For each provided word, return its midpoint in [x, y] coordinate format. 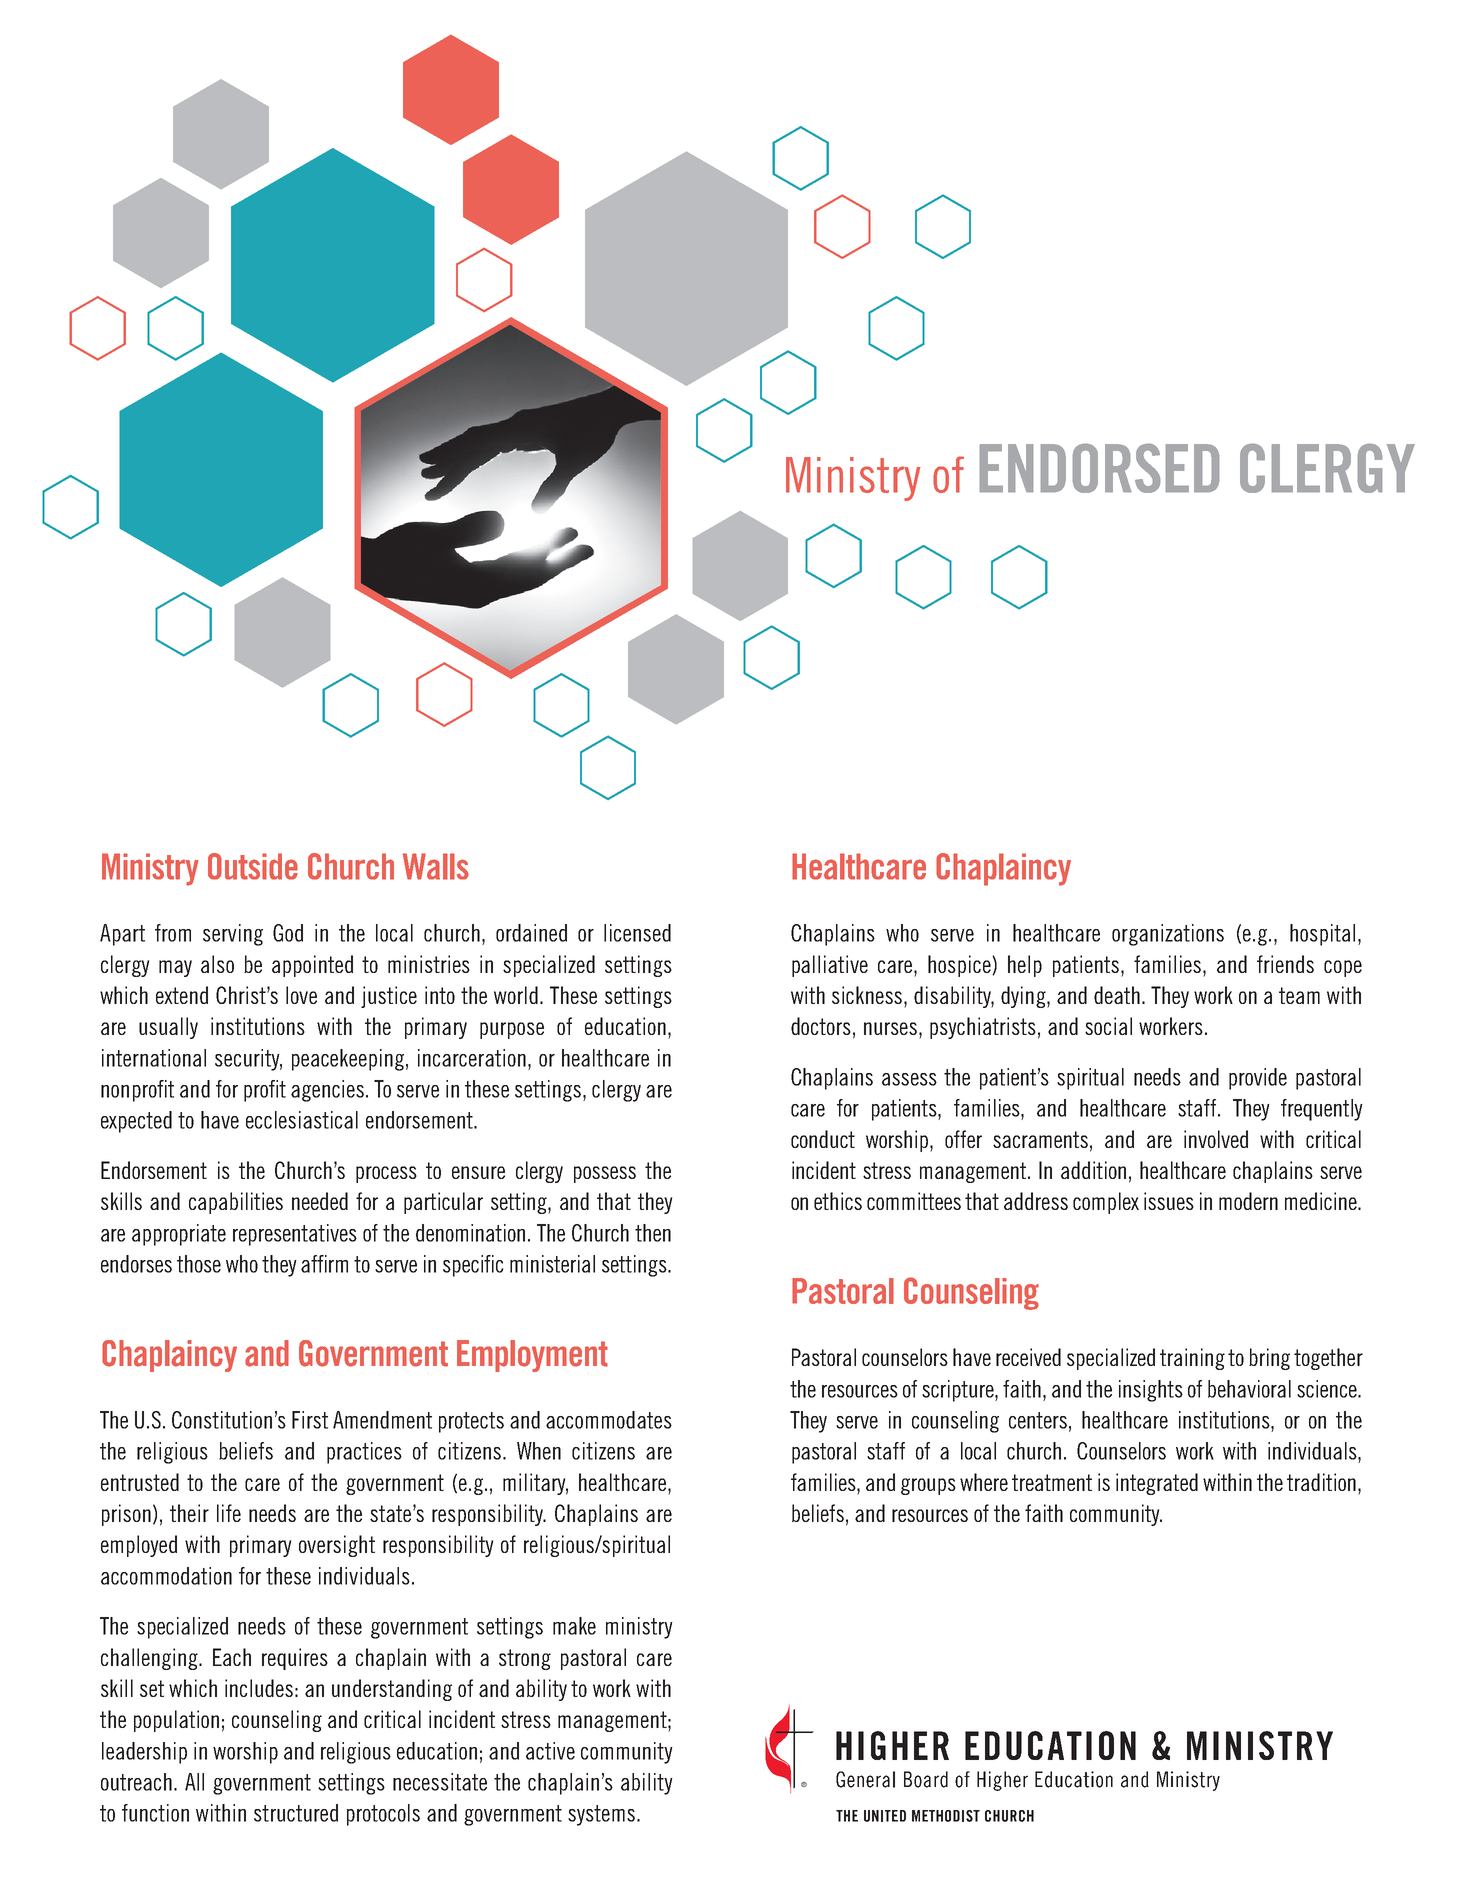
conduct [823, 1139]
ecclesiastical [302, 1120]
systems [601, 1815]
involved [1216, 1139]
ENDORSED [1099, 468]
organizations [1168, 935]
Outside [253, 866]
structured [296, 1813]
